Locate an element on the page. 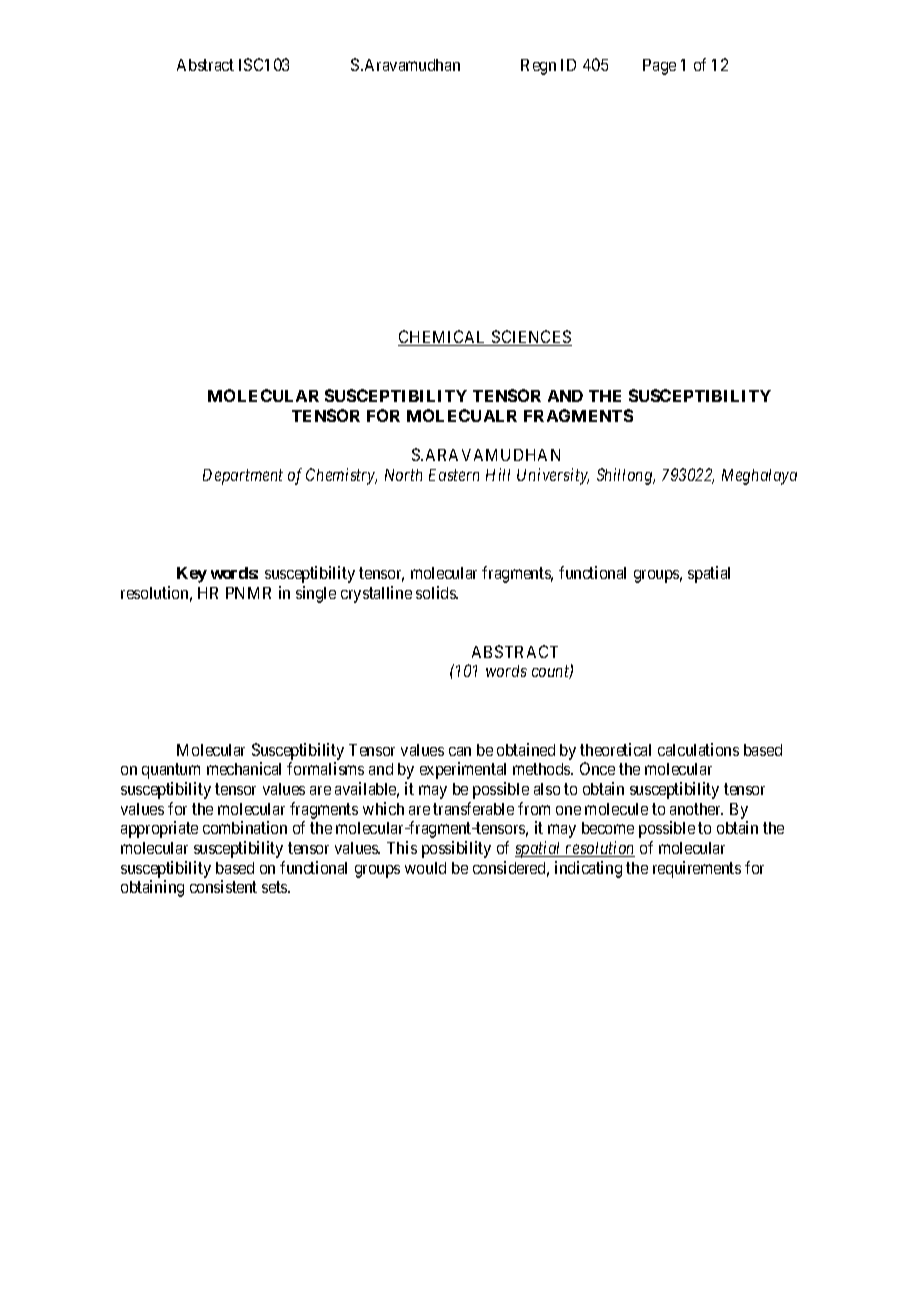  CHEMICAL is located at coordinates (444, 338).
